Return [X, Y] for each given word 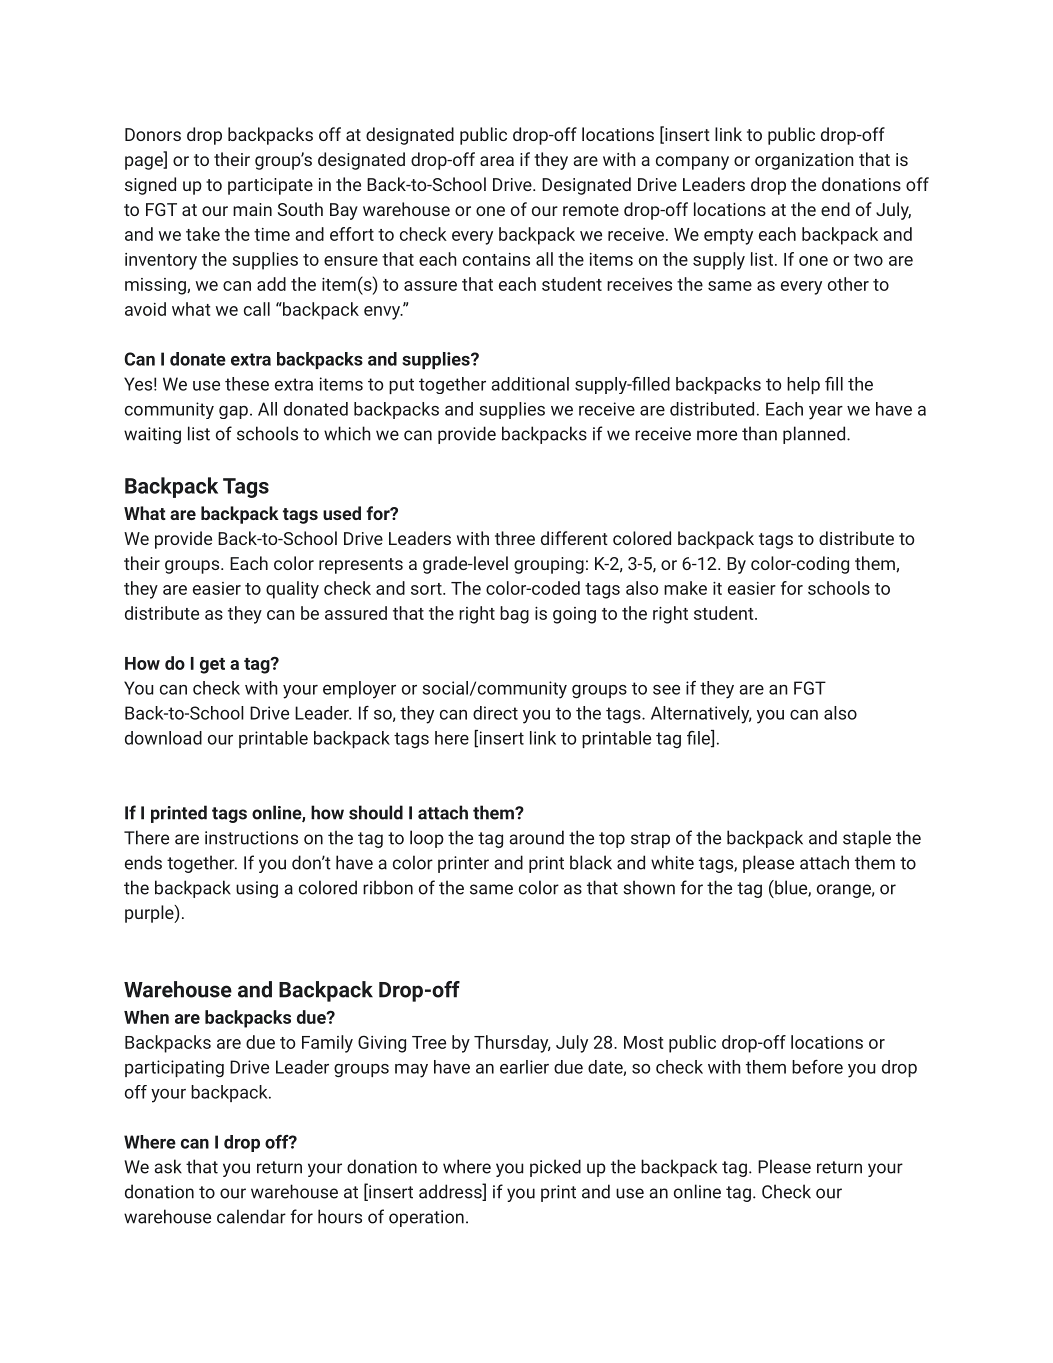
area [497, 161]
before [817, 1067]
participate [270, 186]
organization [804, 161]
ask [168, 1166]
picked [555, 1168]
